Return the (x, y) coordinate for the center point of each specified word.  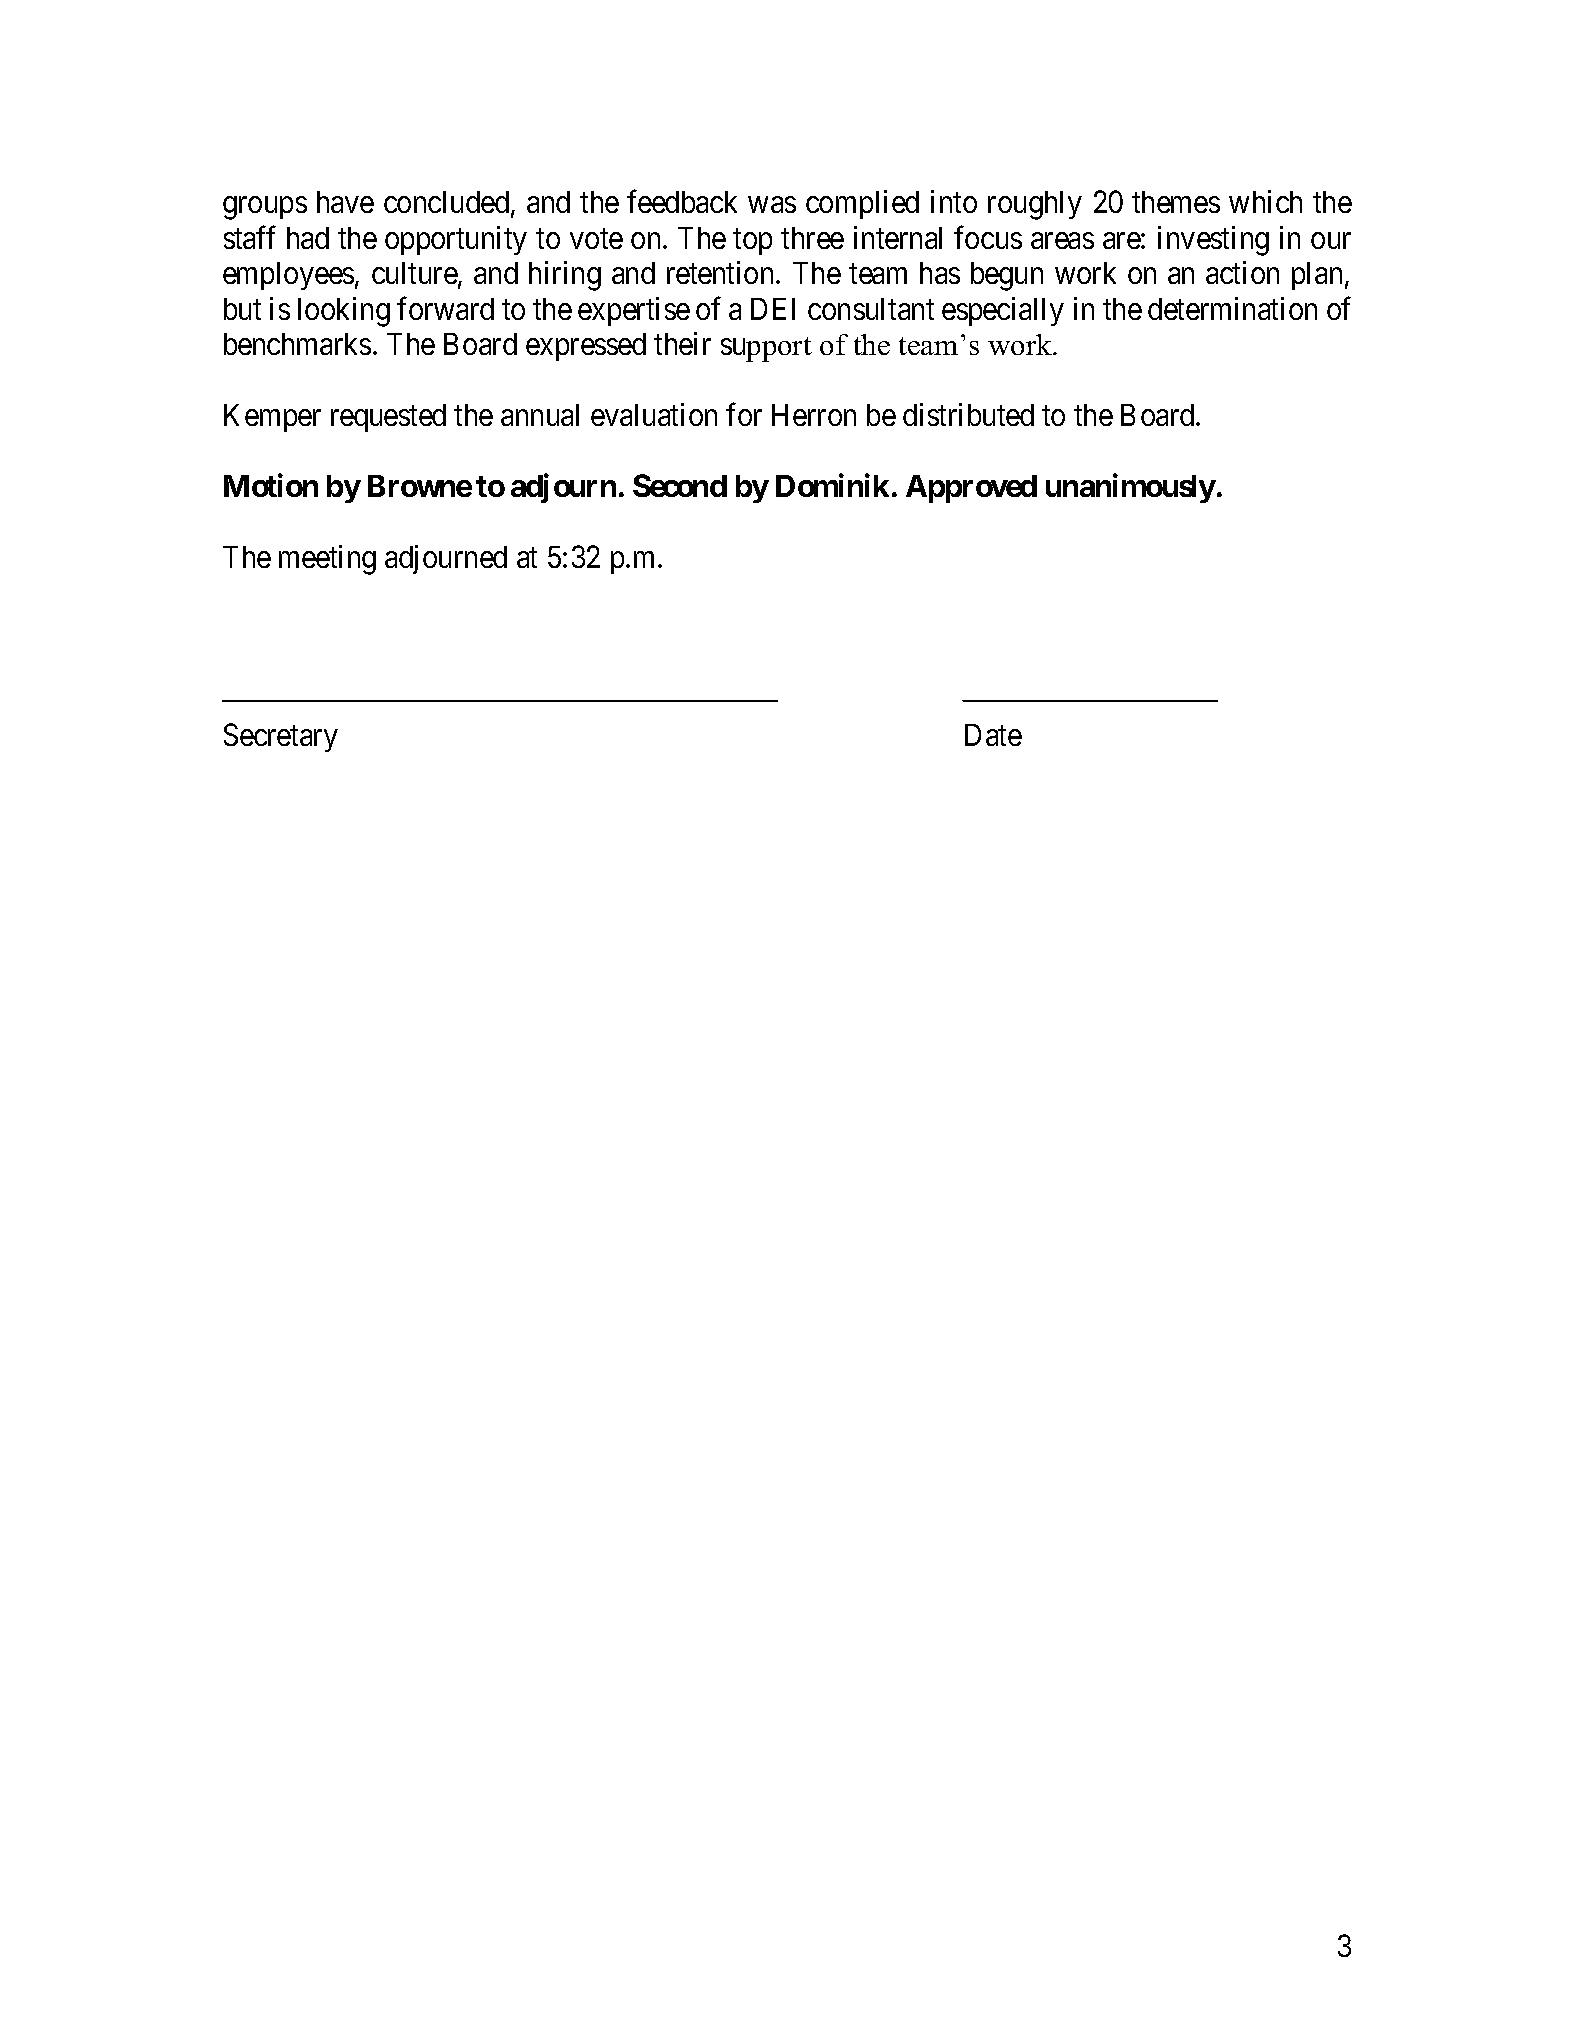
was (772, 205)
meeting (327, 560)
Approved (971, 489)
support (766, 349)
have (345, 202)
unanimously (1131, 488)
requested (388, 418)
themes (1176, 202)
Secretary (281, 737)
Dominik (832, 485)
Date (993, 735)
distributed (968, 414)
